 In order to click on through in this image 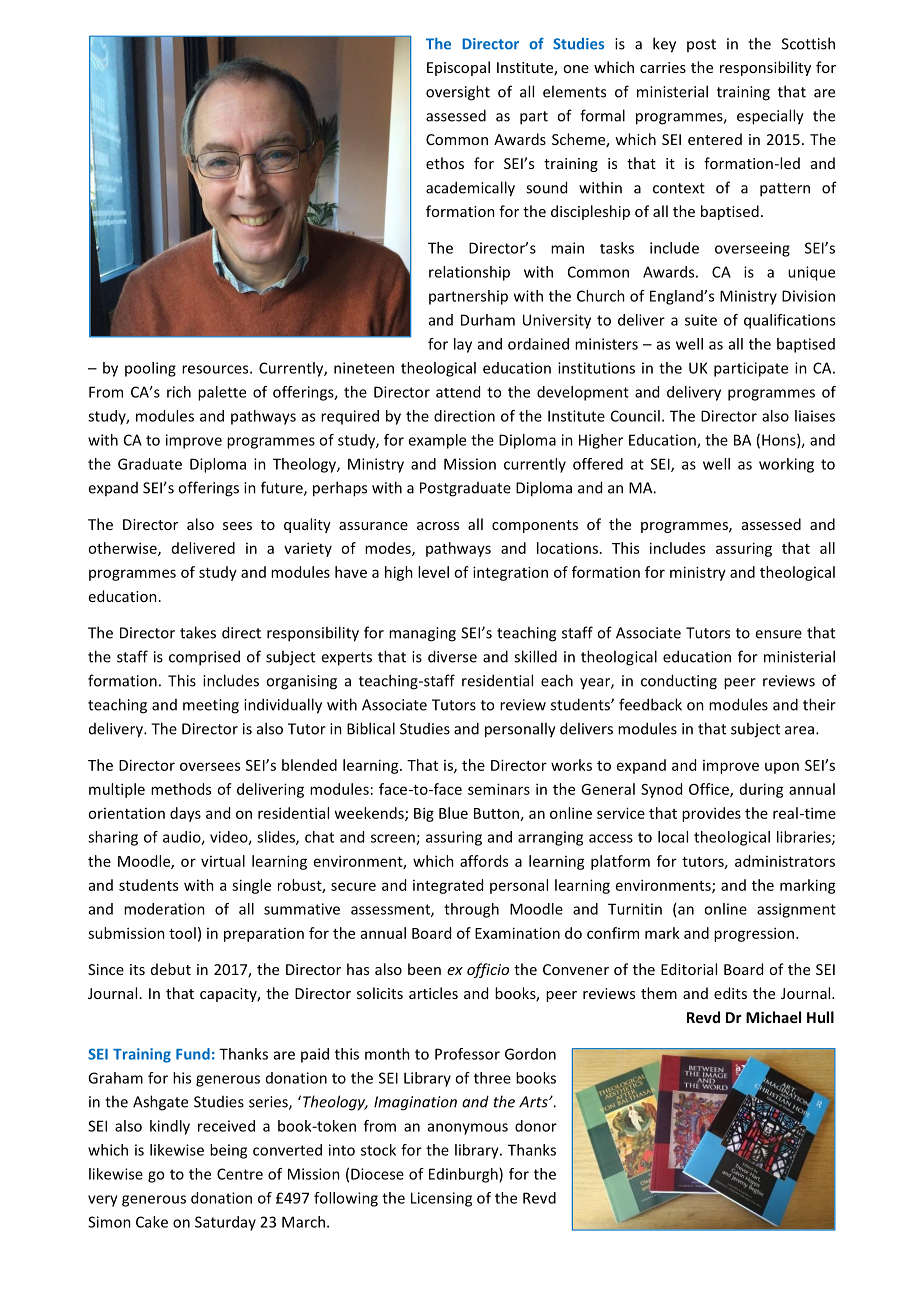, I will do `click(471, 910)`.
